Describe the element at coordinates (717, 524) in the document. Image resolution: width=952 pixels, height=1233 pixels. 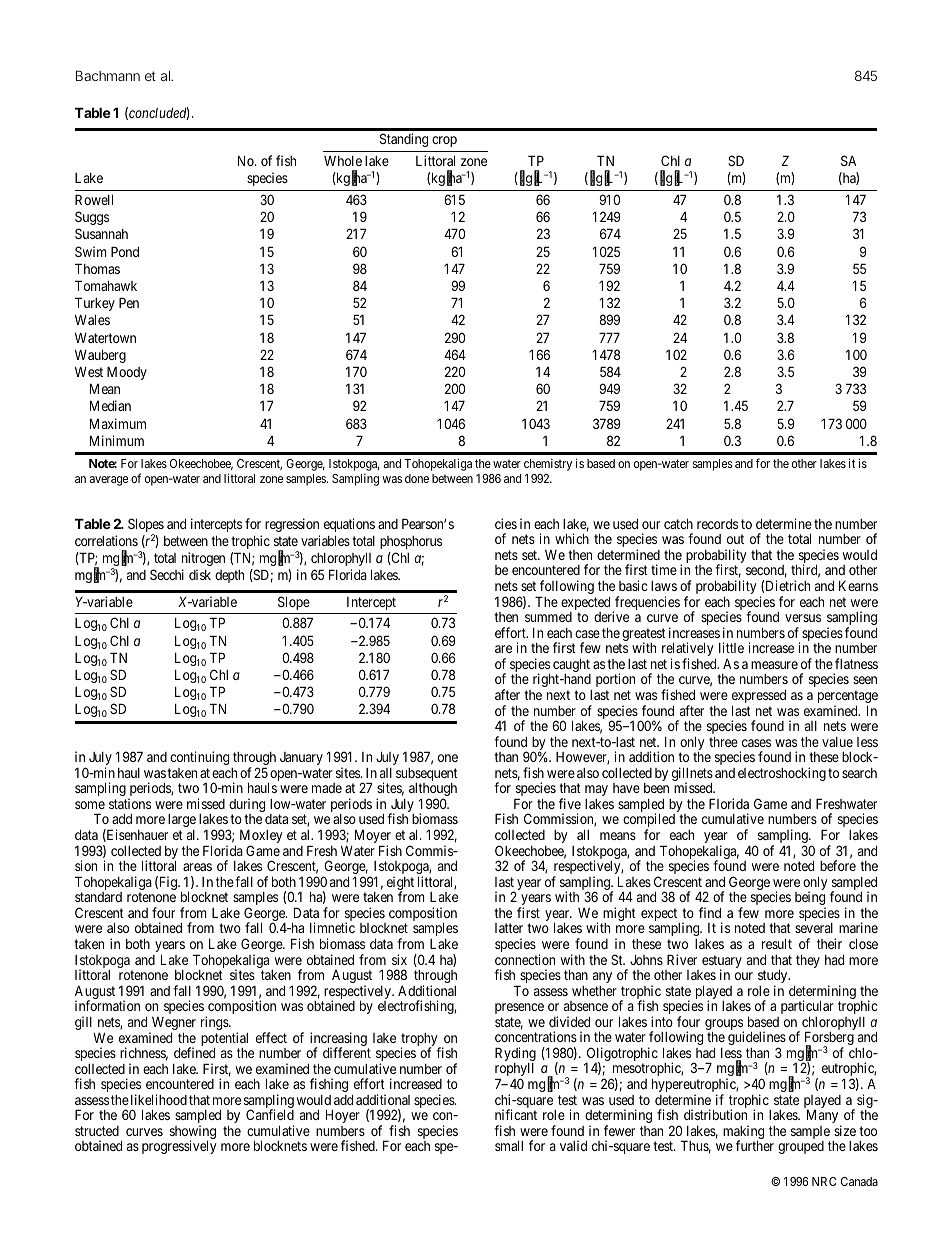
I see `records` at that location.
